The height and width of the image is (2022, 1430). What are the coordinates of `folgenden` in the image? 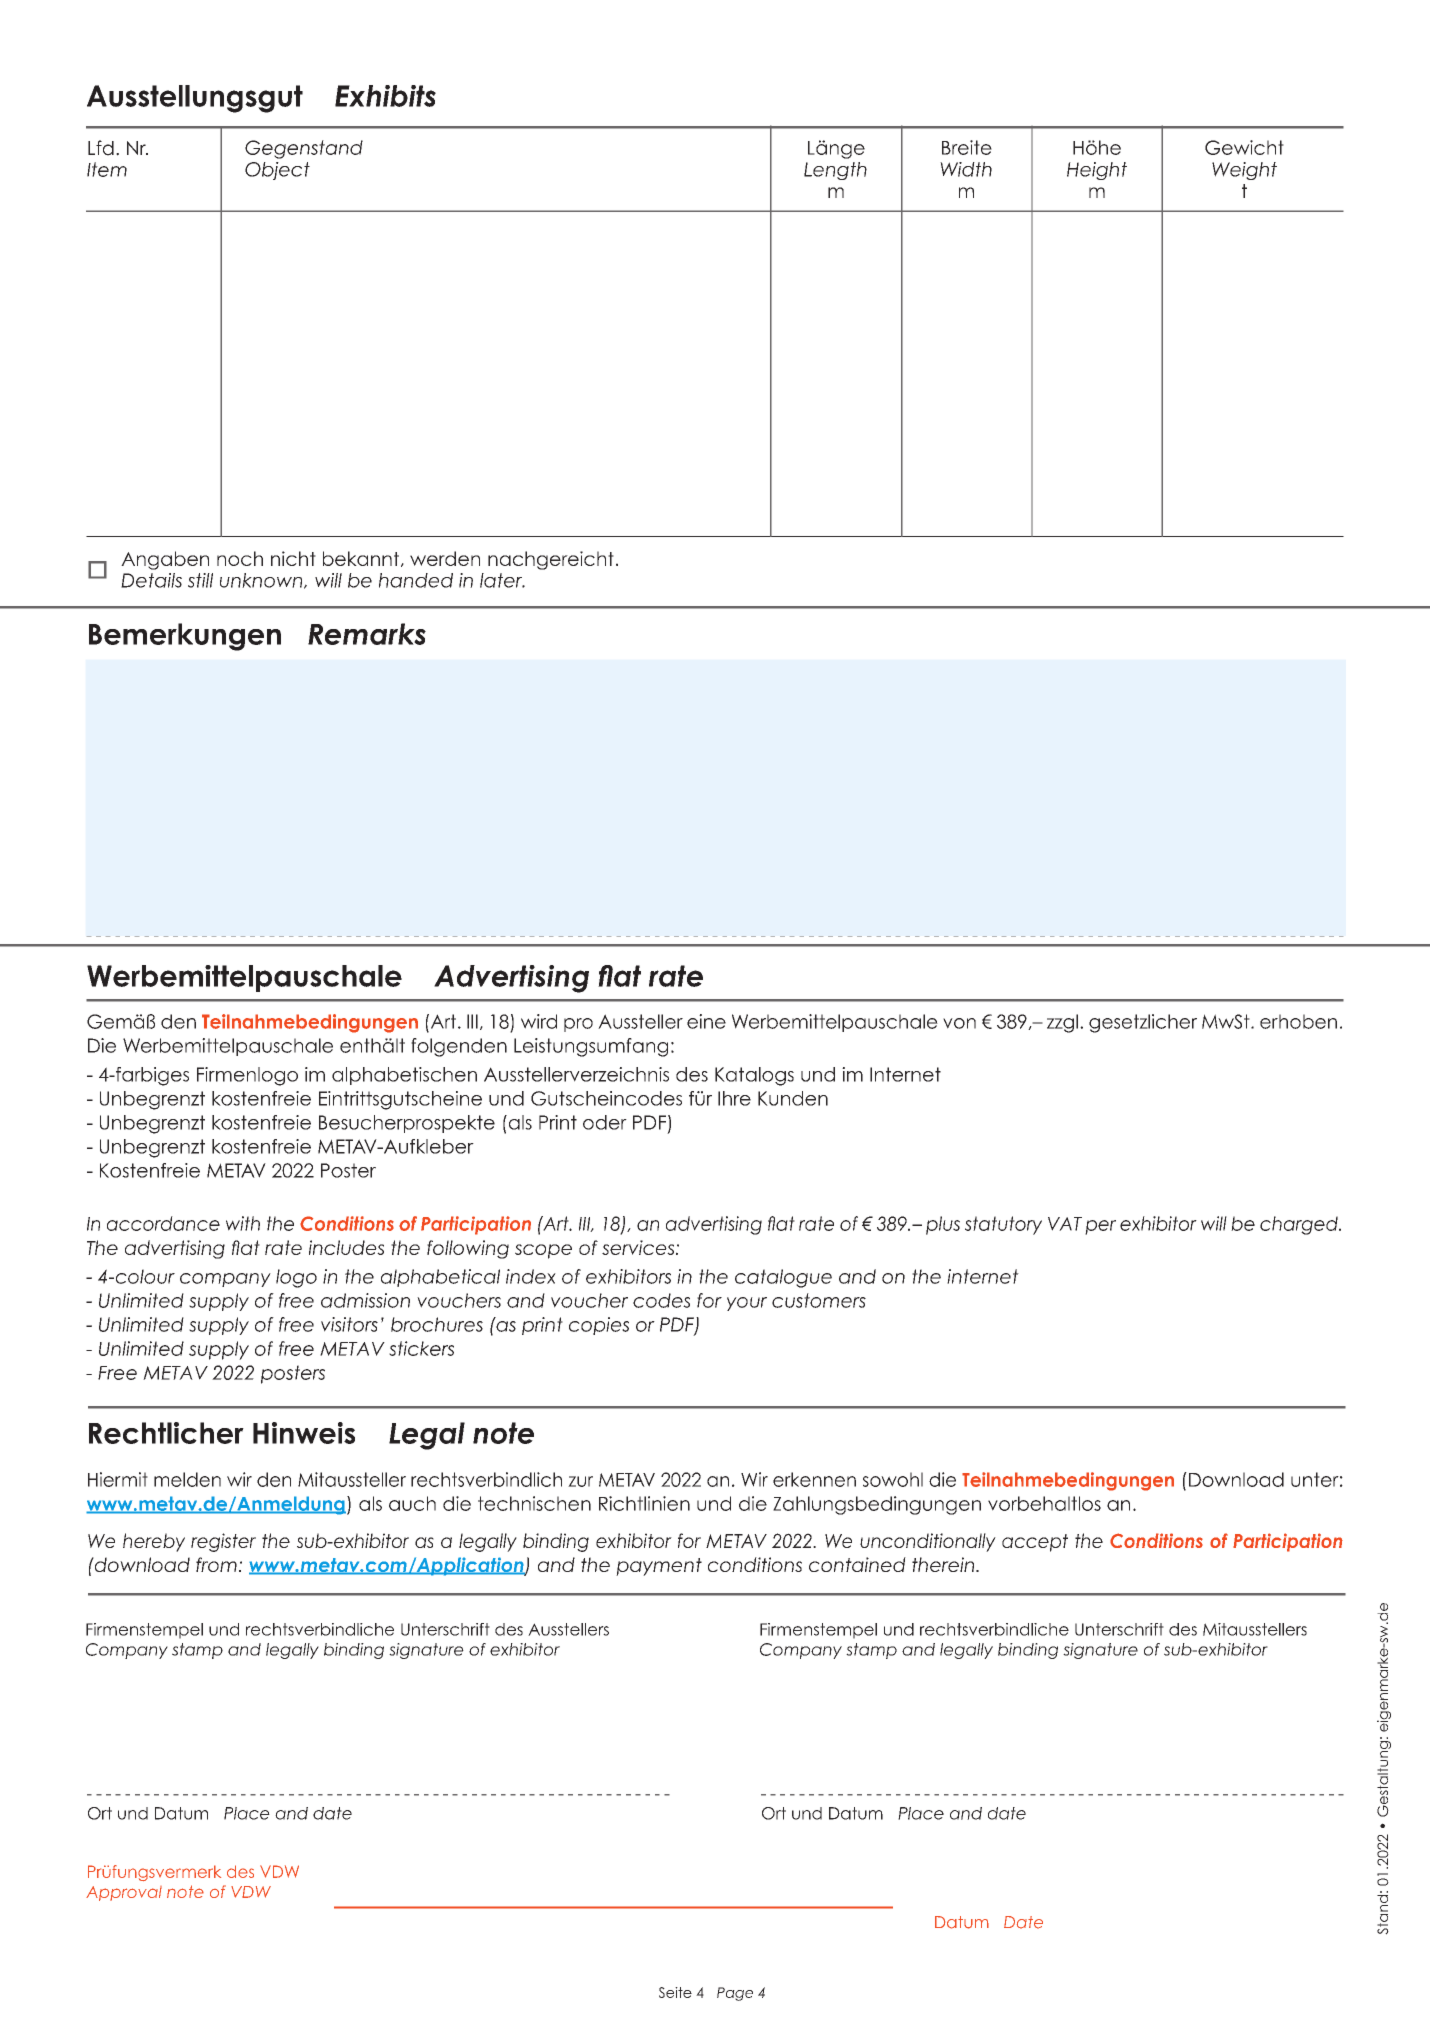 It's located at (459, 1047).
